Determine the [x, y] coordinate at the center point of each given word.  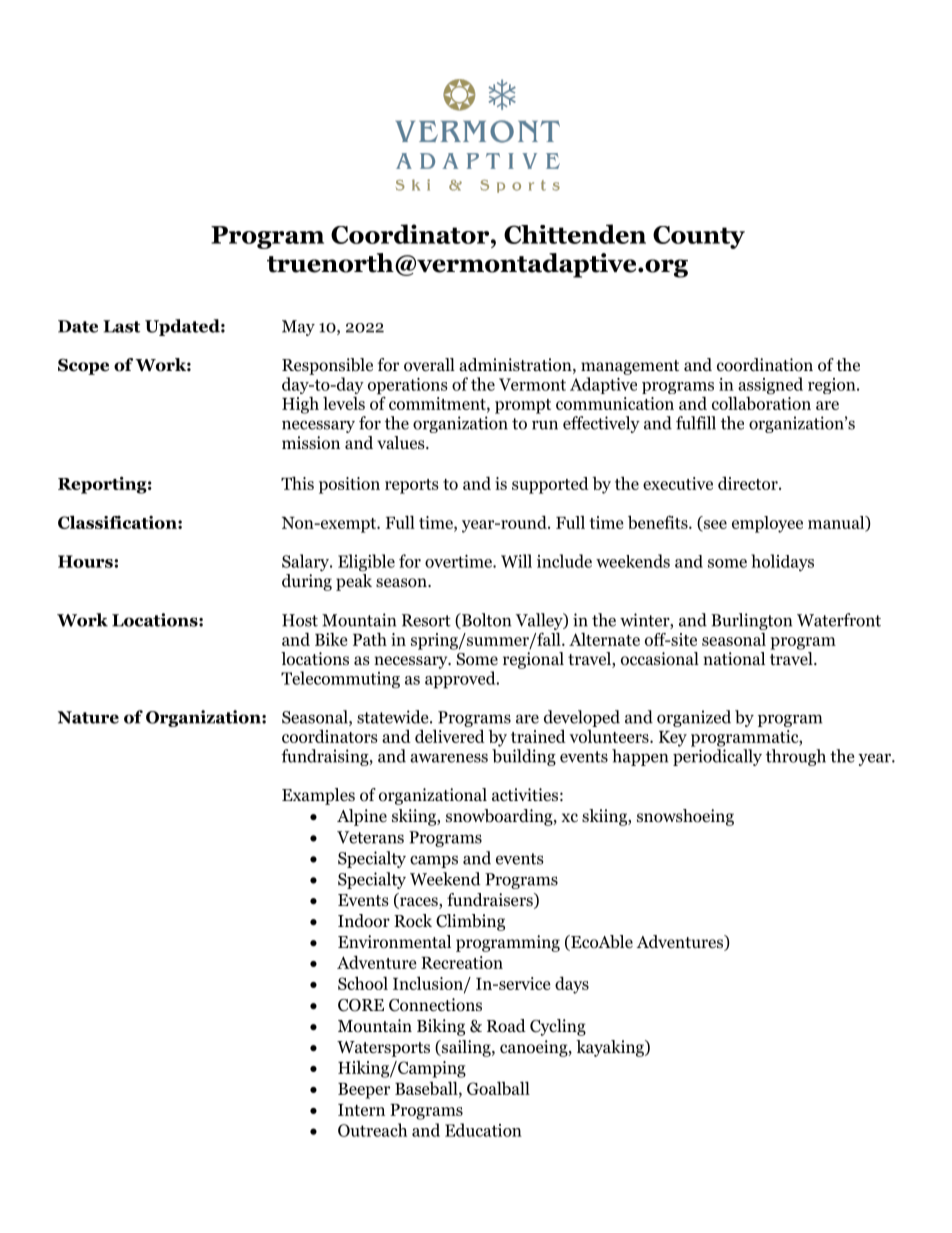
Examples [318, 796]
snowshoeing [685, 817]
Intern [361, 1110]
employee [767, 524]
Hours [85, 561]
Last [121, 326]
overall [429, 365]
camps [434, 861]
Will [516, 561]
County [699, 237]
